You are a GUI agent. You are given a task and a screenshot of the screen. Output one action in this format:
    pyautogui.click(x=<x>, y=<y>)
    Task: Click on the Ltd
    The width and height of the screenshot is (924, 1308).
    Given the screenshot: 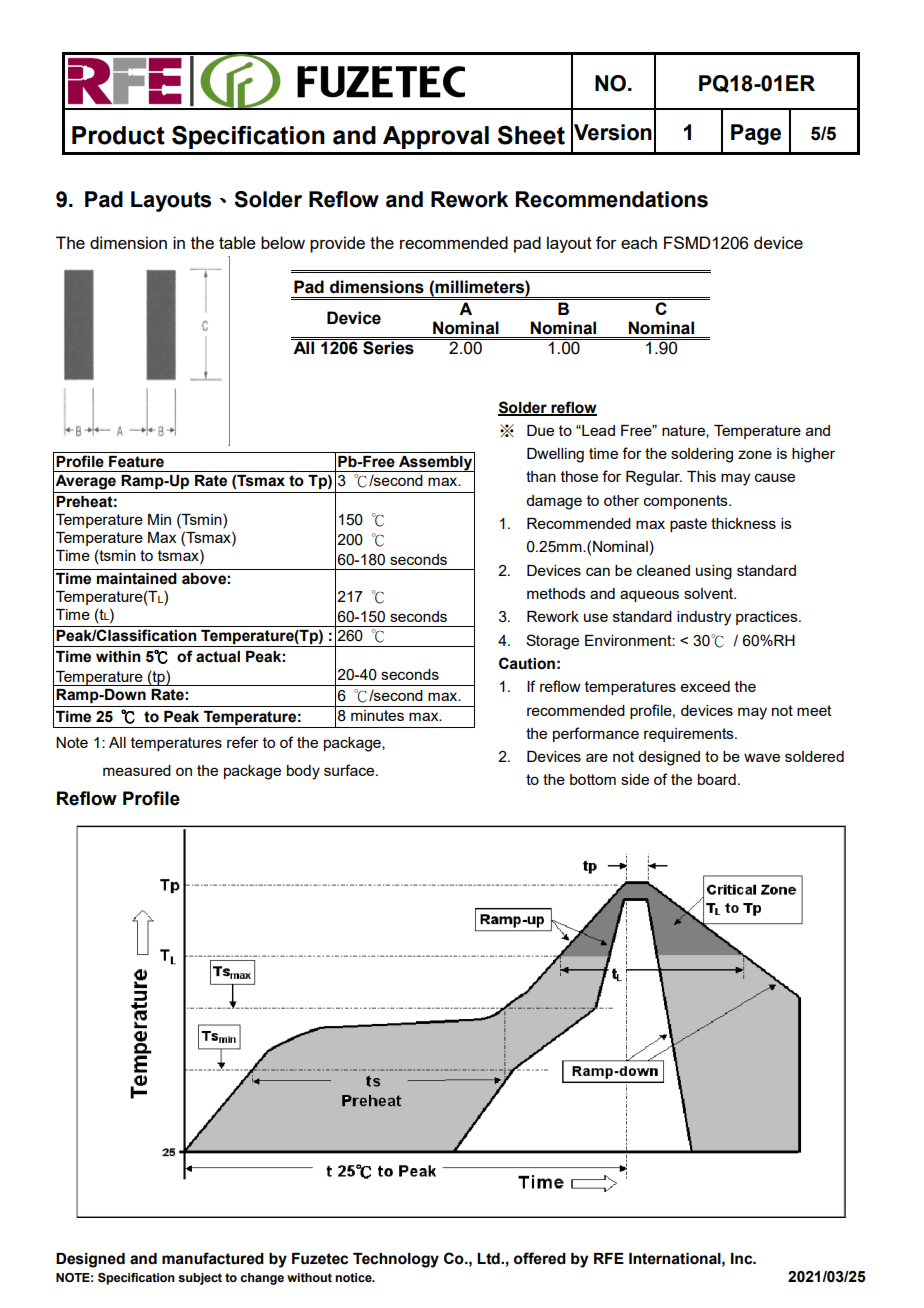 What is the action you would take?
    pyautogui.click(x=489, y=1259)
